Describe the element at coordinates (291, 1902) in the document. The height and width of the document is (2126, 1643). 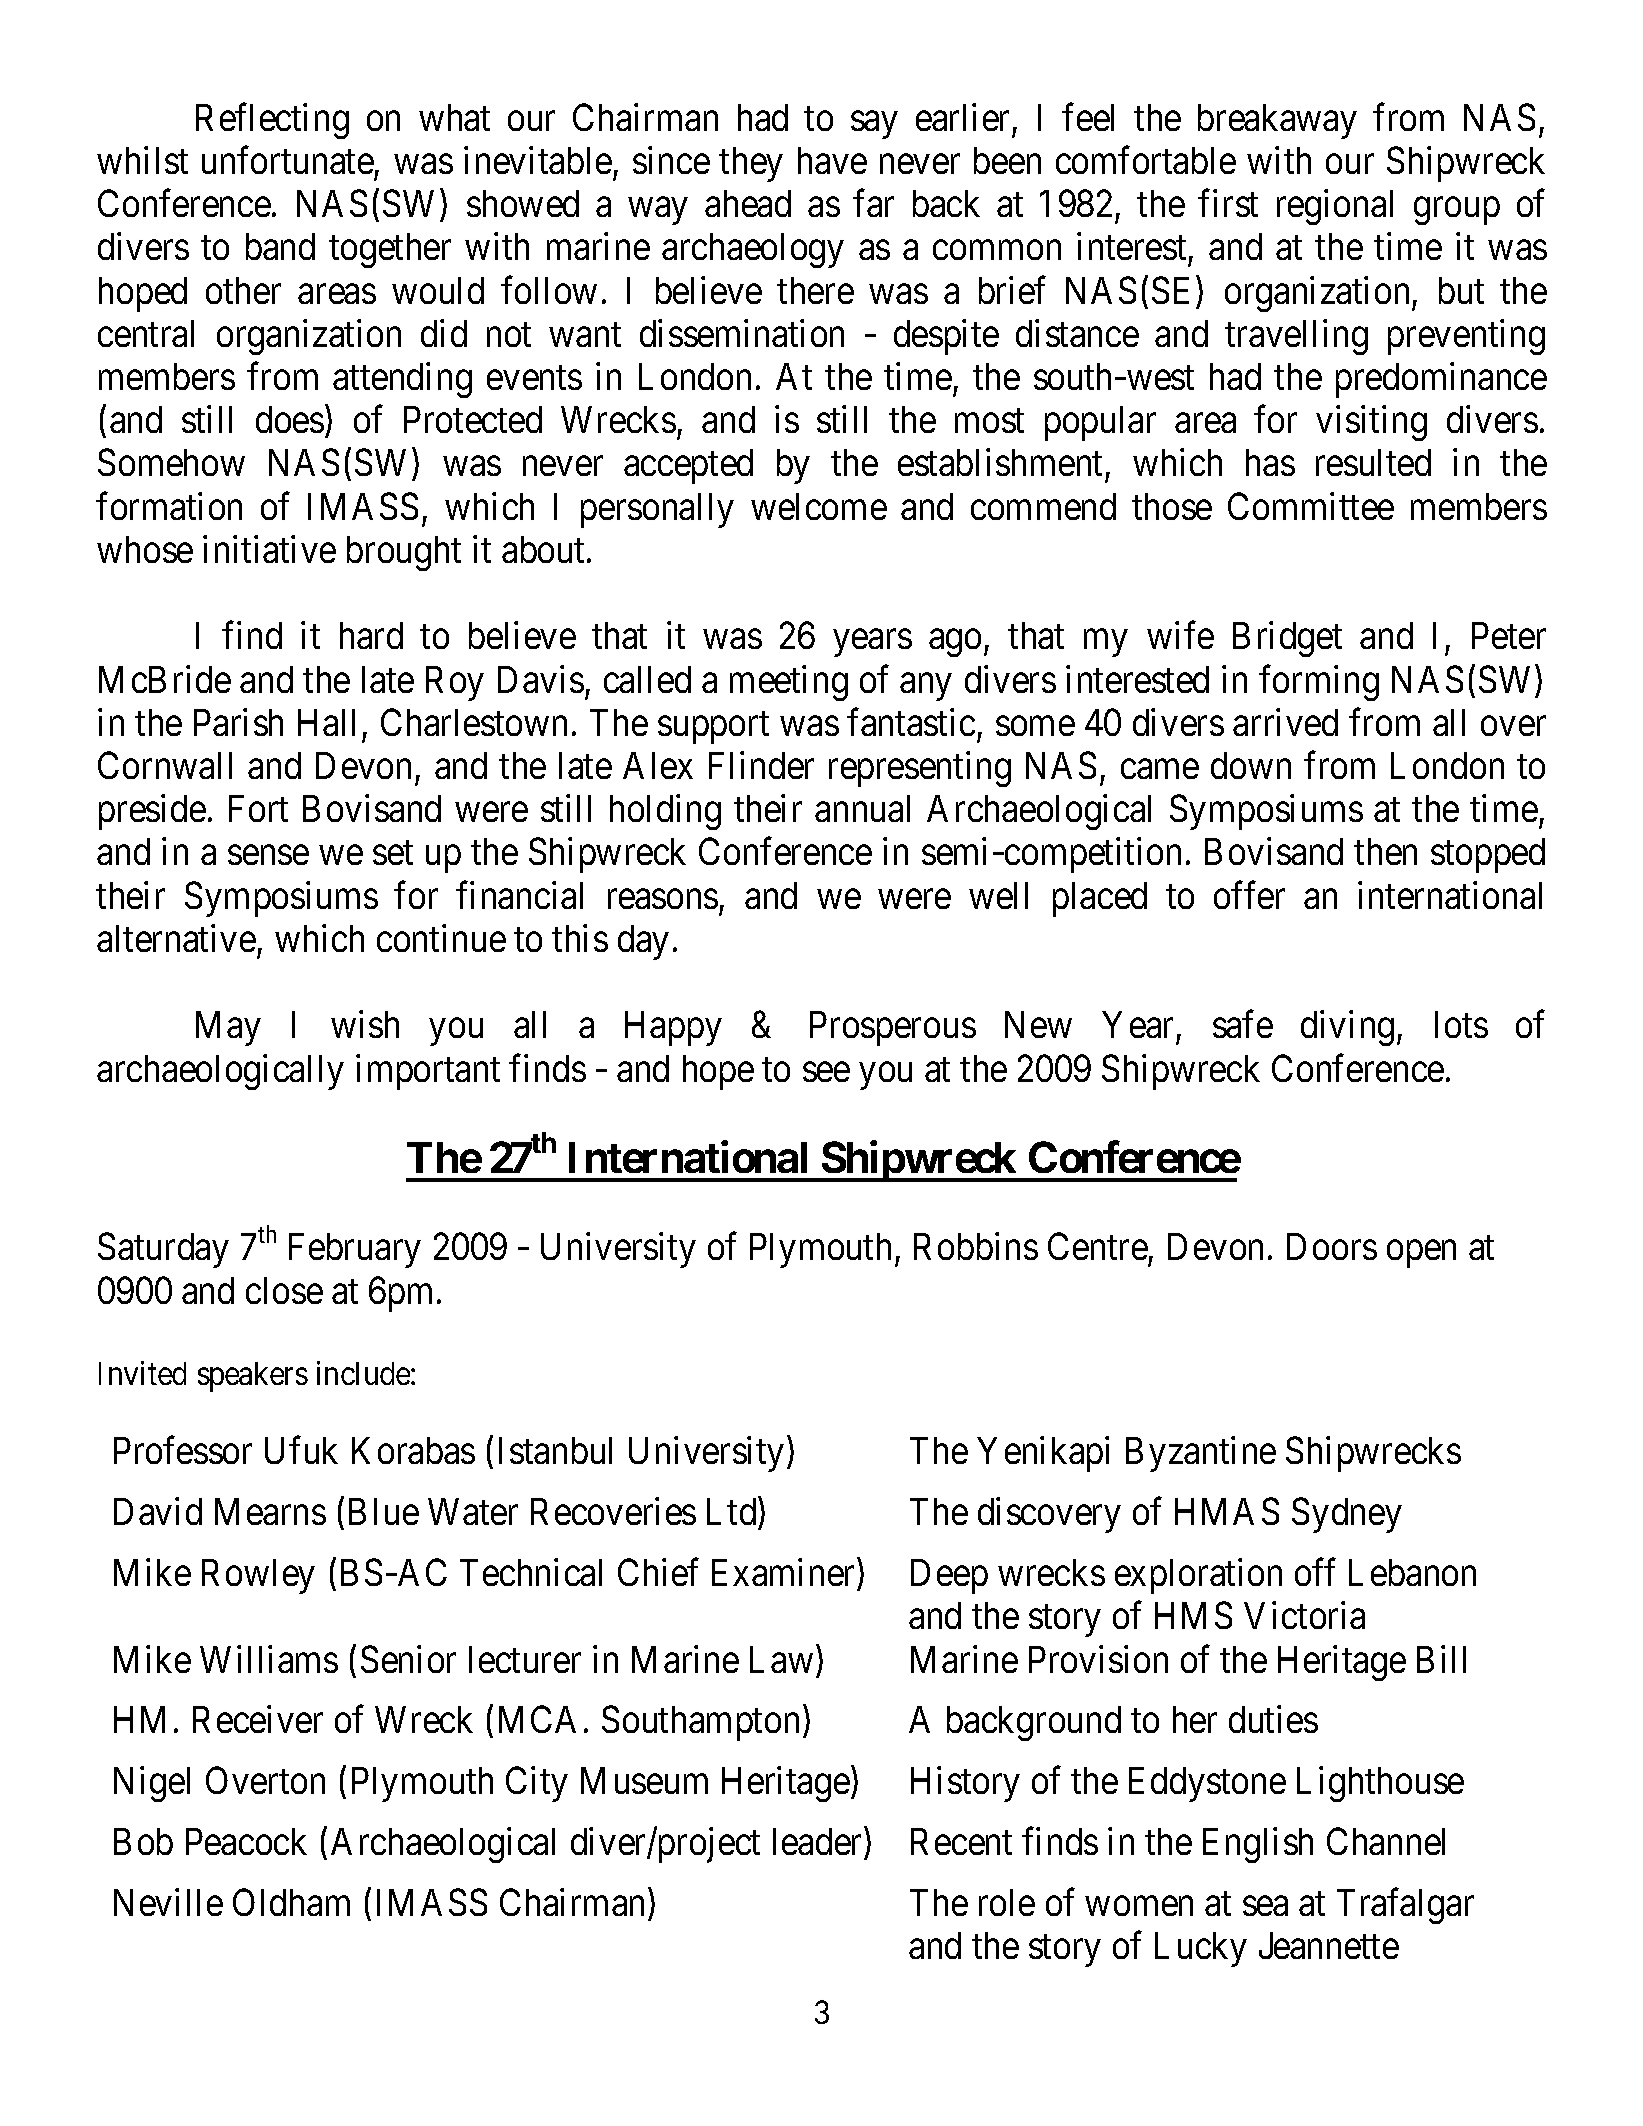
I see `Oldham` at that location.
